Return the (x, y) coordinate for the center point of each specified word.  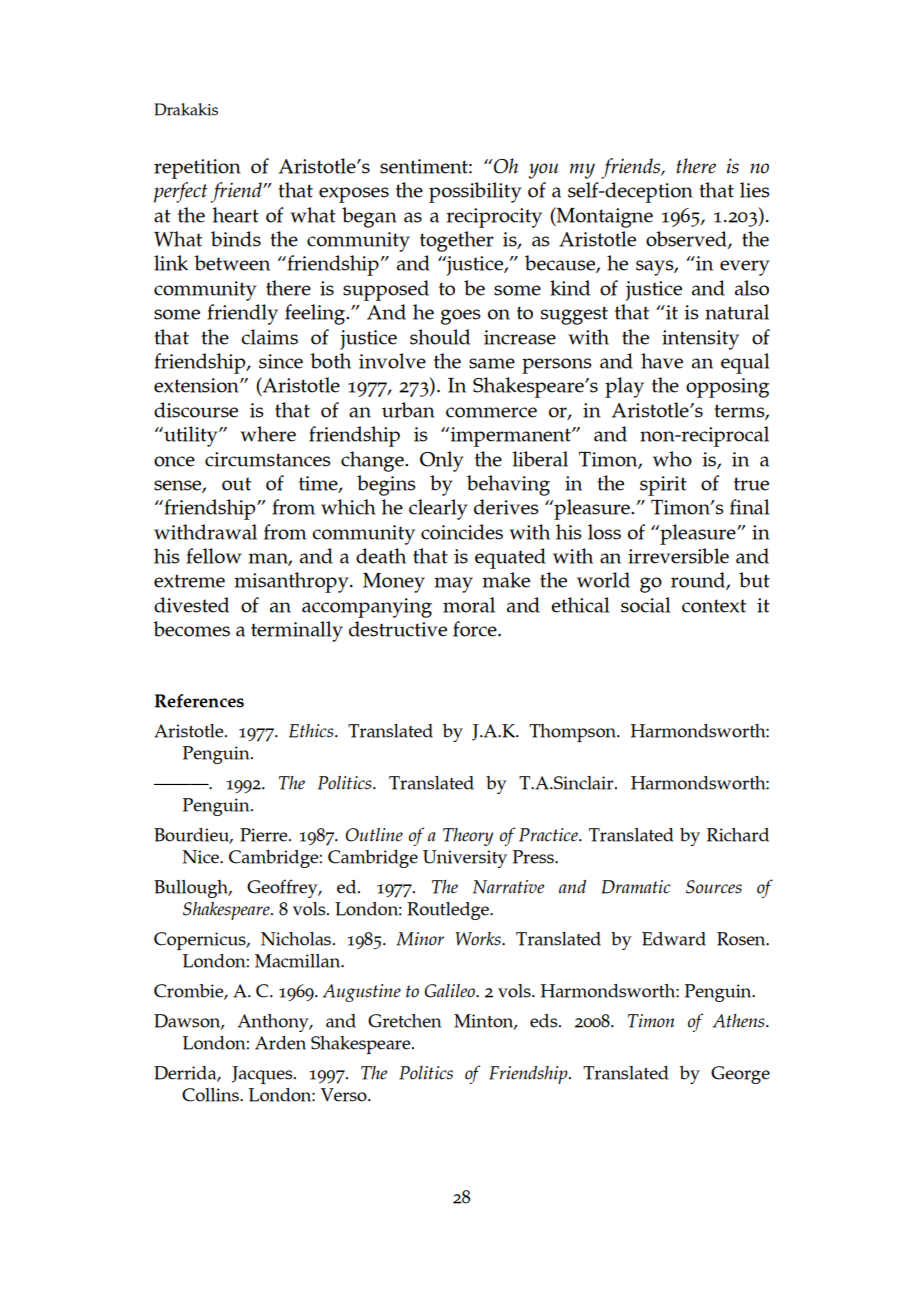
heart (236, 215)
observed (687, 240)
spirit (663, 486)
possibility (475, 192)
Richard (738, 835)
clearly (438, 509)
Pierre (265, 835)
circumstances (268, 459)
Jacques (263, 1075)
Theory (468, 837)
